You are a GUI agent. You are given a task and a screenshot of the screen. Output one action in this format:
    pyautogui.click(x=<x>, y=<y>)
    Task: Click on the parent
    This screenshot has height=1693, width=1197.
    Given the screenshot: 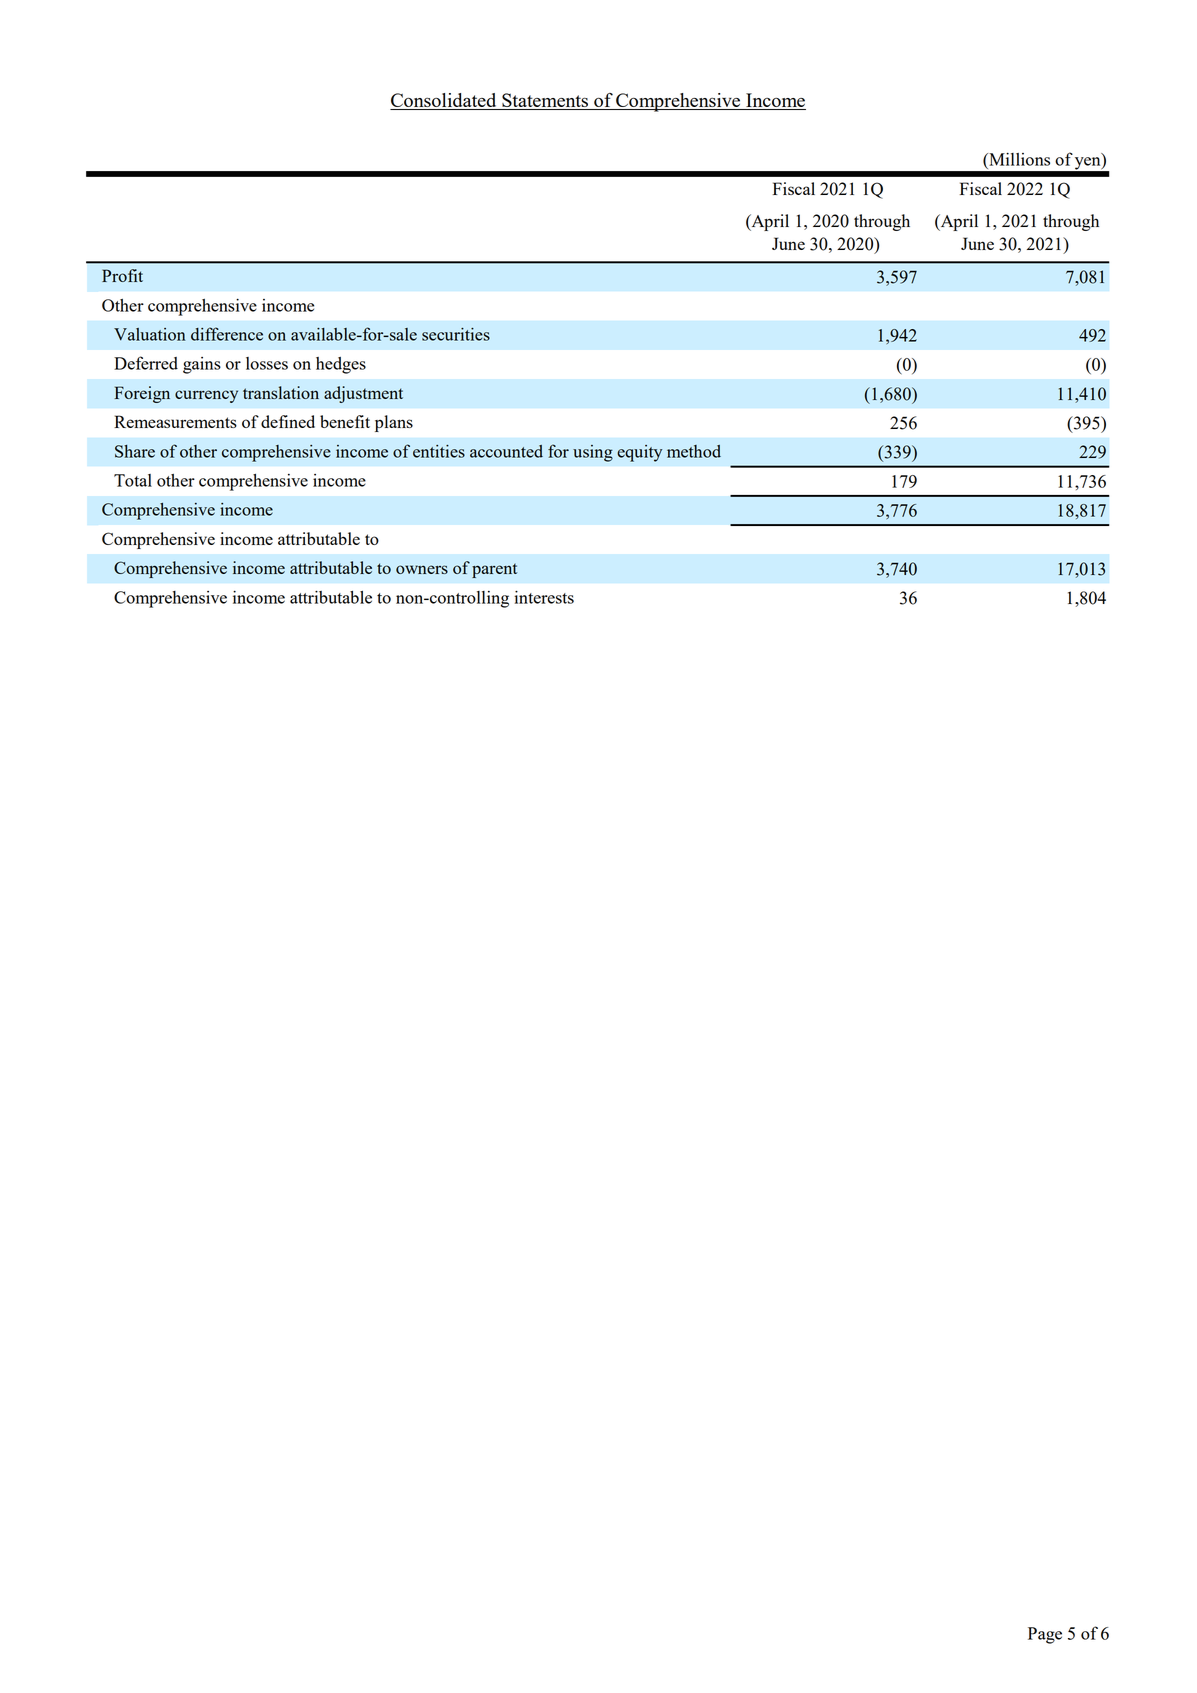 What is the action you would take?
    pyautogui.click(x=494, y=570)
